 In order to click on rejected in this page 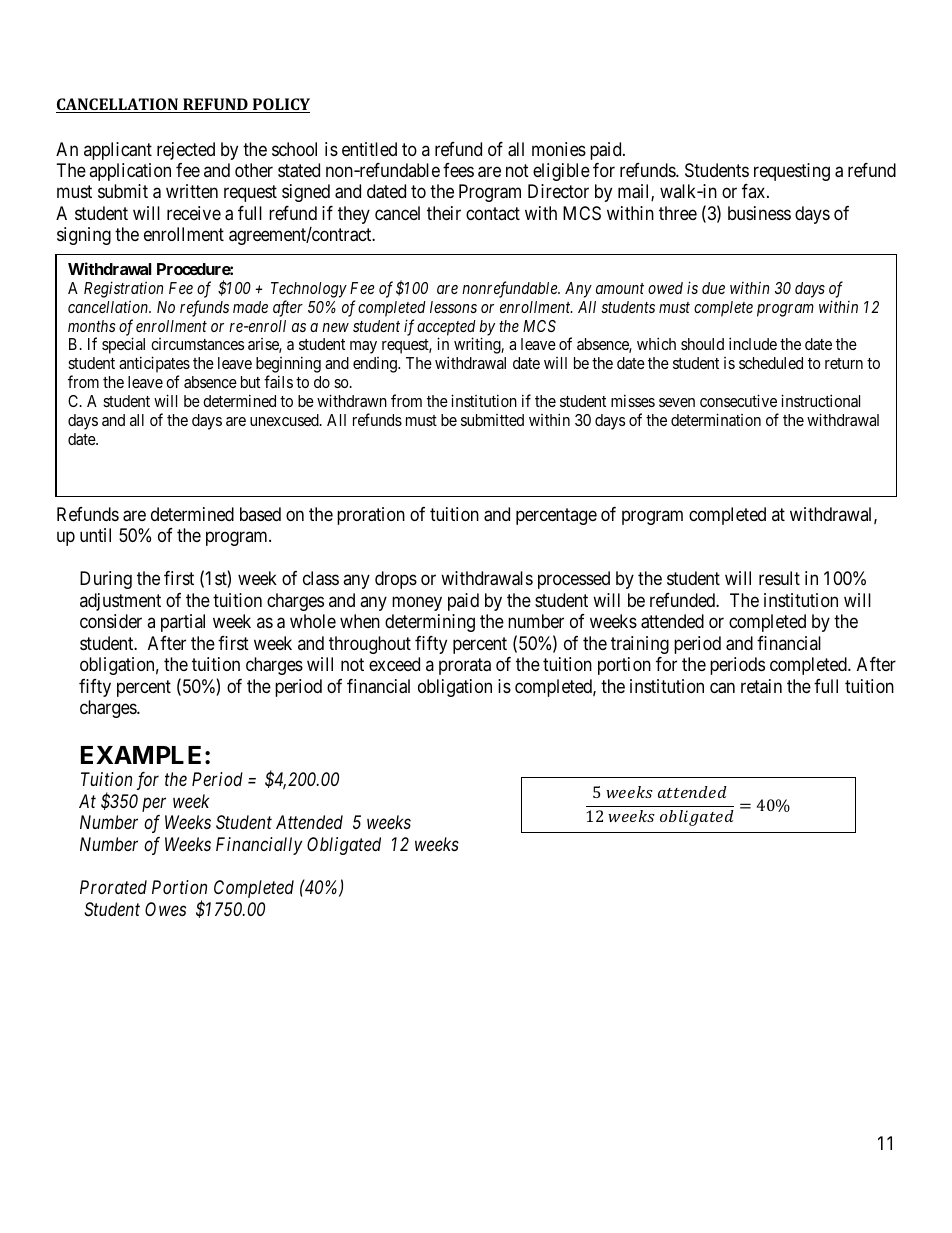, I will do `click(186, 151)`.
